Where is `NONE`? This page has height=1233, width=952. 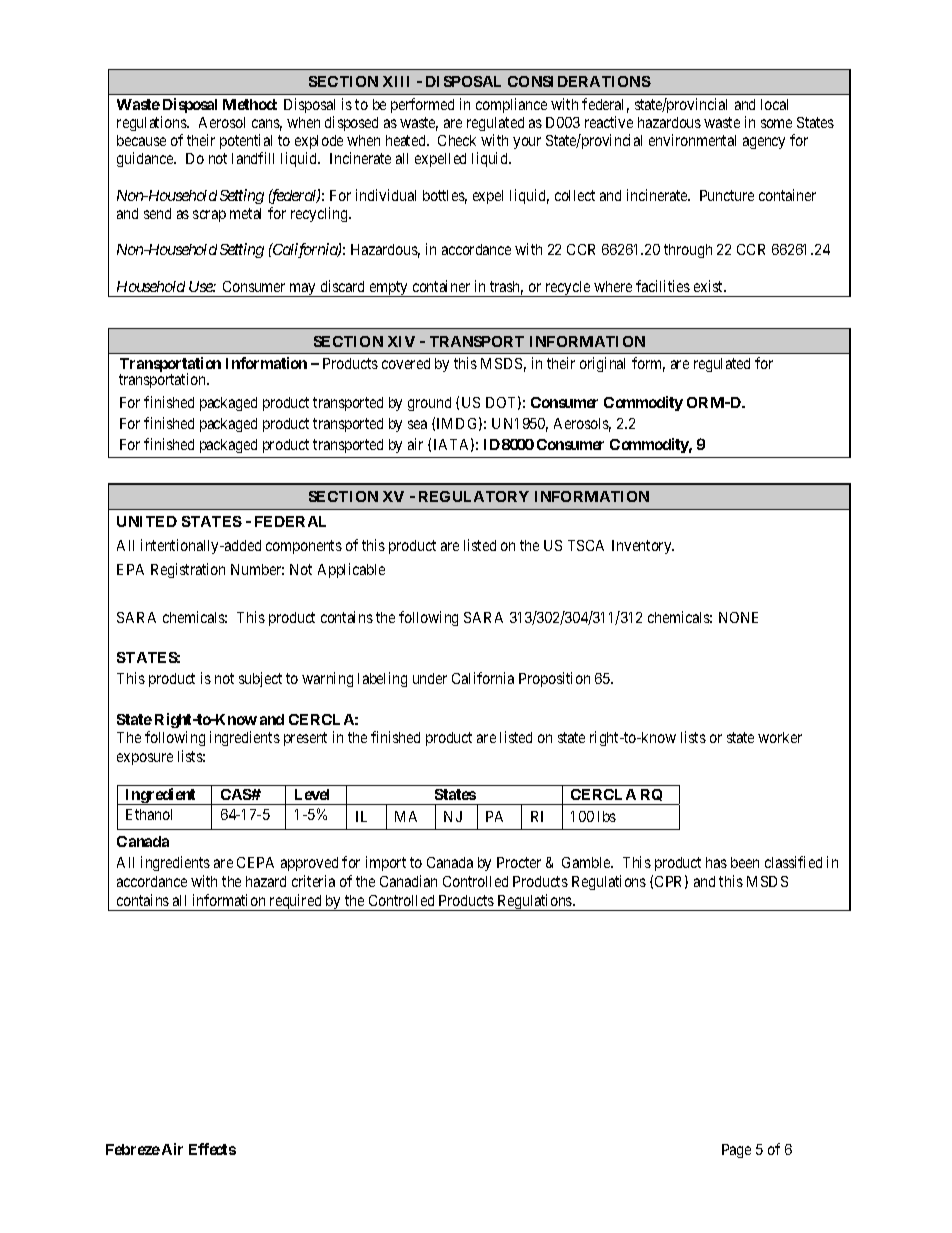
NONE is located at coordinates (738, 617).
